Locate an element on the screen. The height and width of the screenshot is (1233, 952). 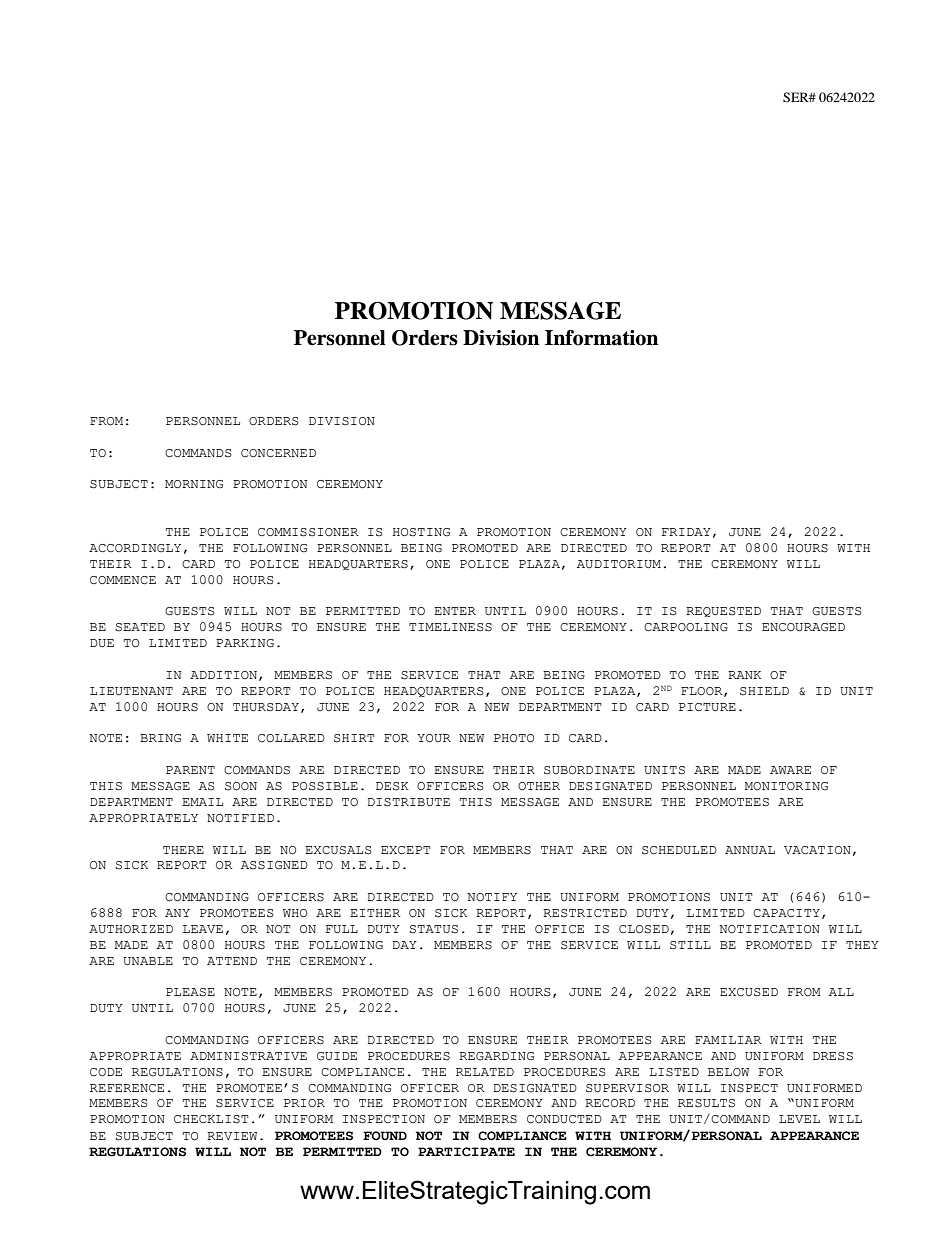
CONCERNED is located at coordinates (278, 453).
